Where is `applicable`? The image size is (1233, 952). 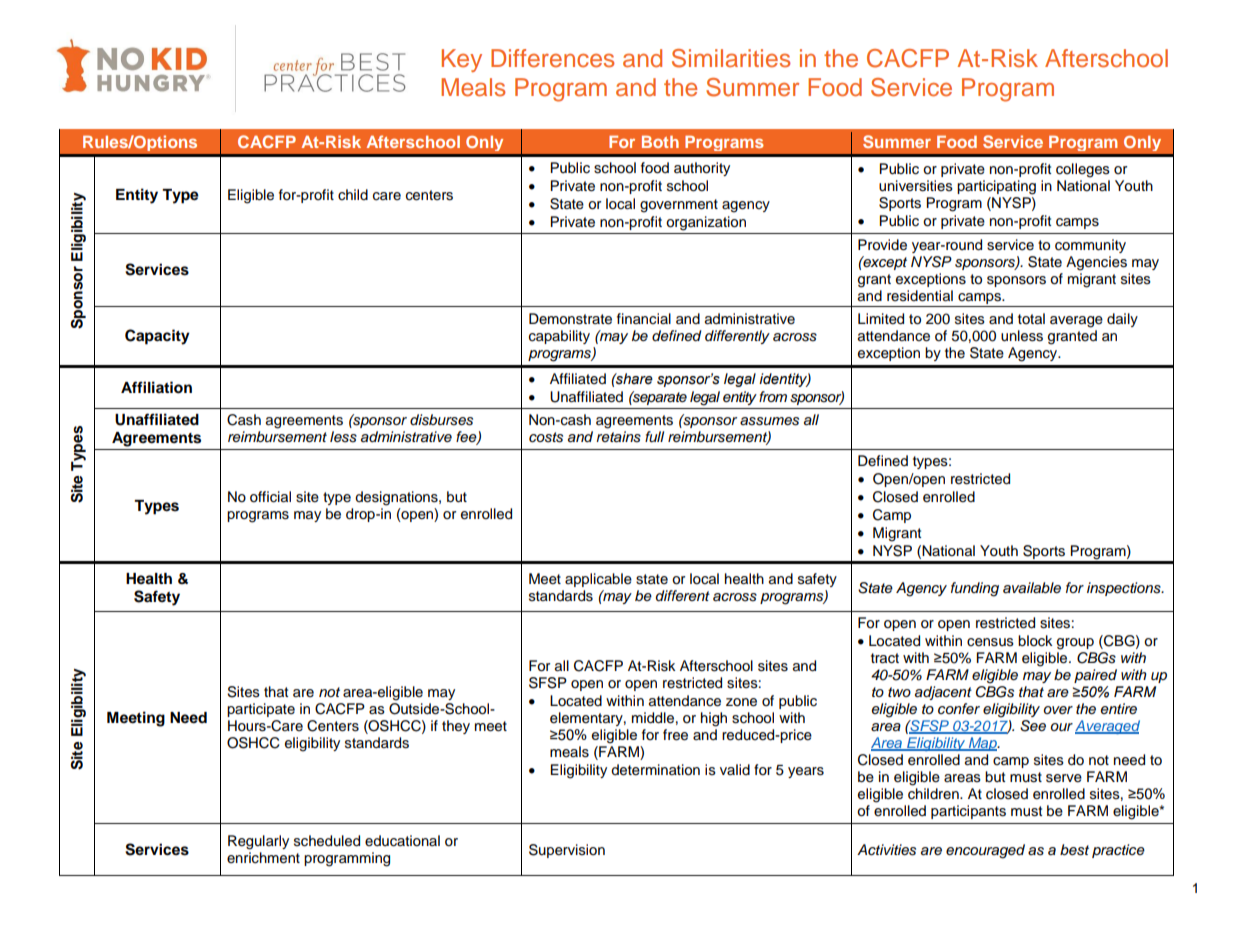
applicable is located at coordinates (598, 580).
